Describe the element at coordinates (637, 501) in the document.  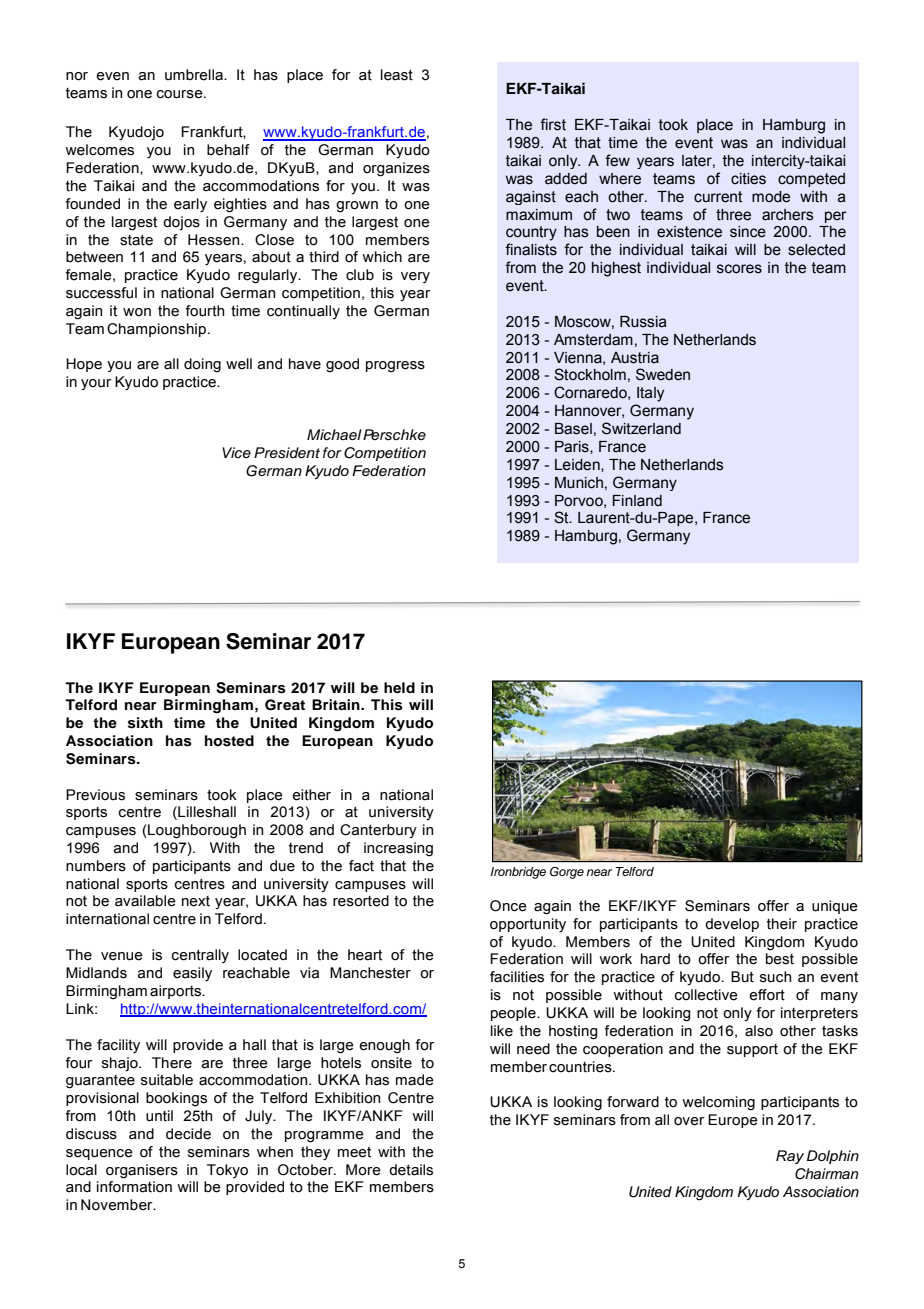
I see `Finland` at that location.
